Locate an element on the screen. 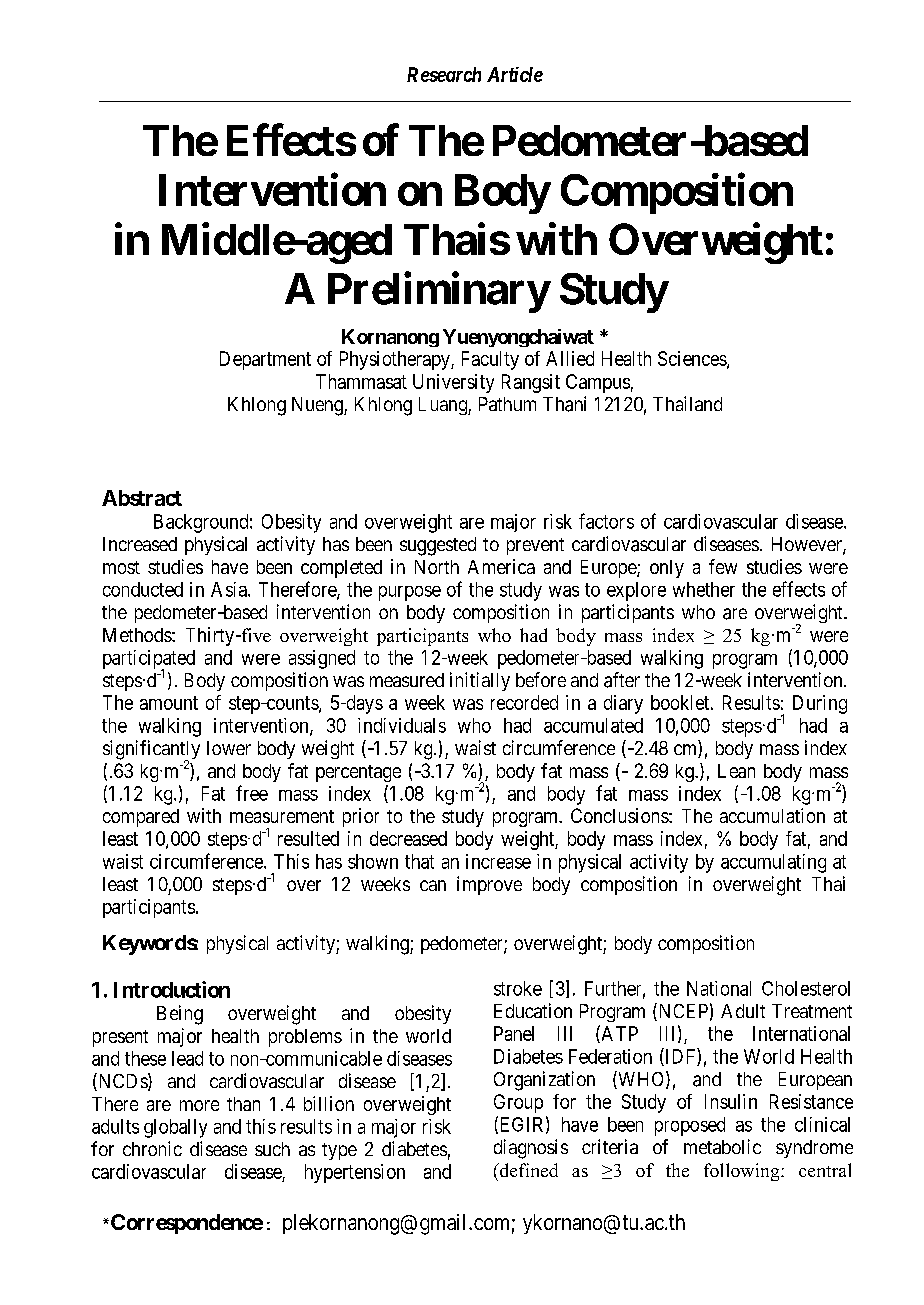  Article is located at coordinates (515, 74).
